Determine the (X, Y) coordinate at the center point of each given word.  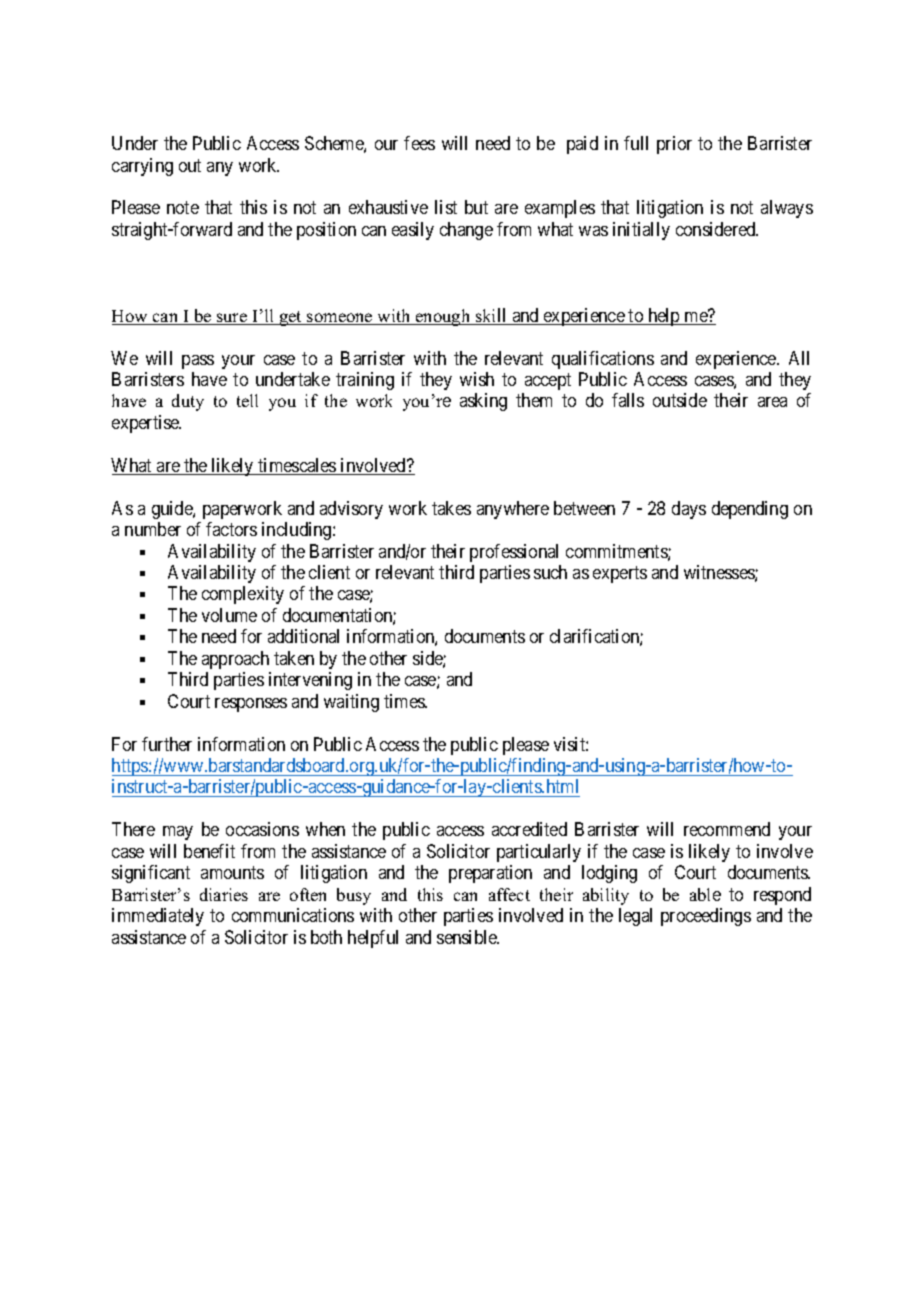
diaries (224, 894)
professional (514, 553)
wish (477, 379)
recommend (727, 829)
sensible (468, 937)
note (183, 208)
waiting (351, 703)
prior (674, 145)
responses (251, 705)
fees (419, 143)
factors (231, 529)
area (772, 402)
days (689, 510)
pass (198, 362)
